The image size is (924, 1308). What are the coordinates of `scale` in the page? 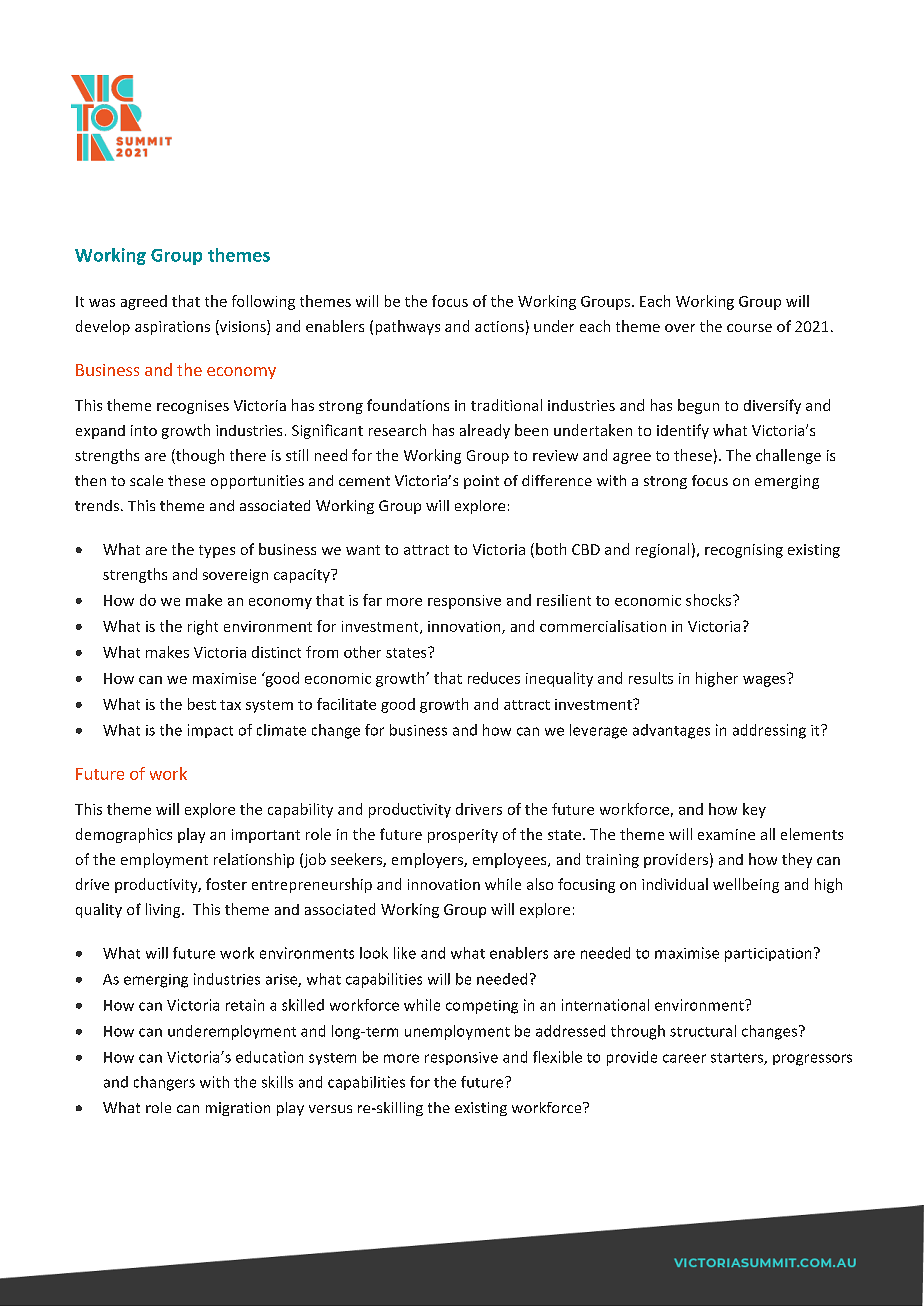 It's located at (146, 480).
